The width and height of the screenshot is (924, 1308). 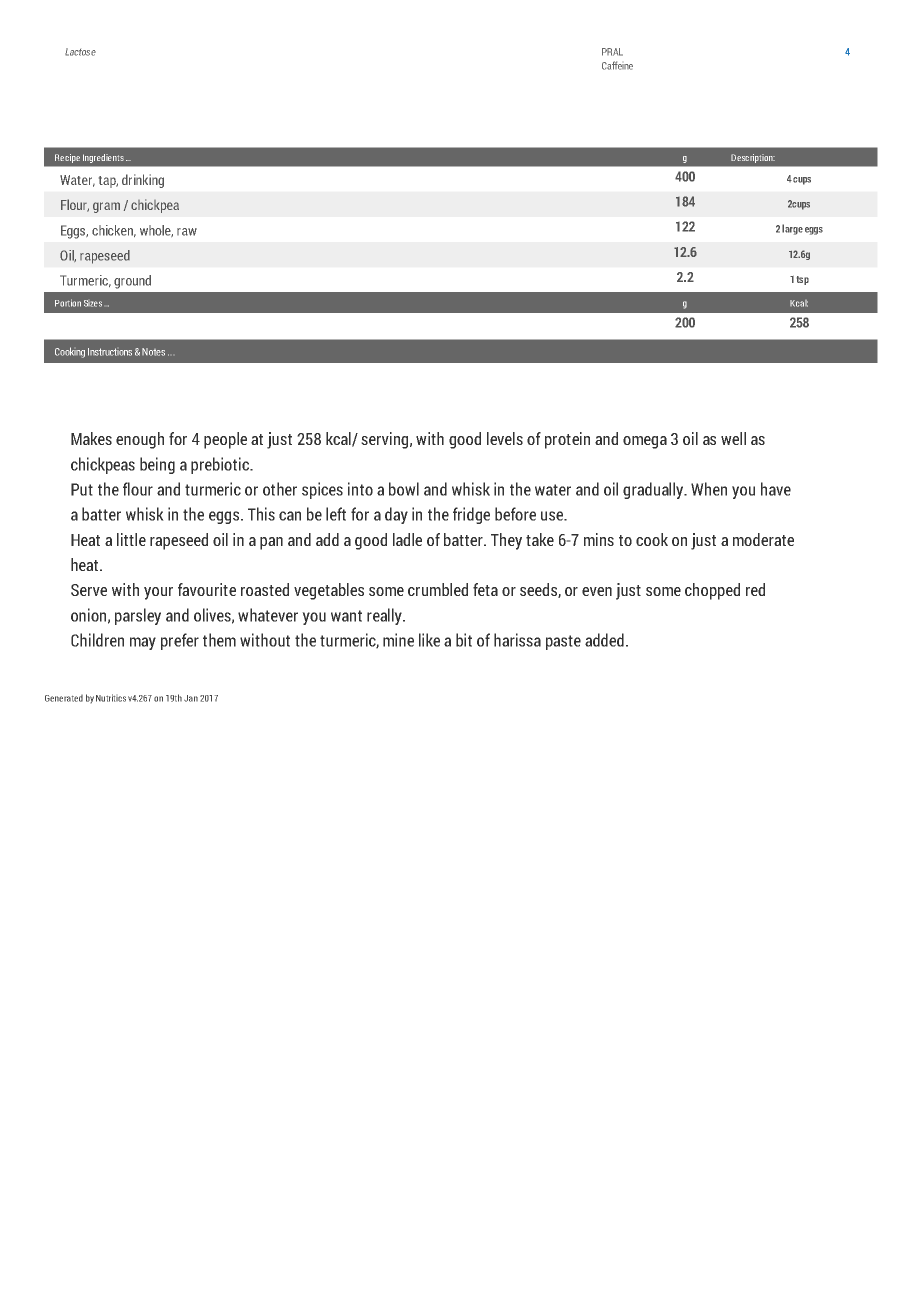 What do you see at coordinates (505, 438) in the screenshot?
I see `levels` at bounding box center [505, 438].
